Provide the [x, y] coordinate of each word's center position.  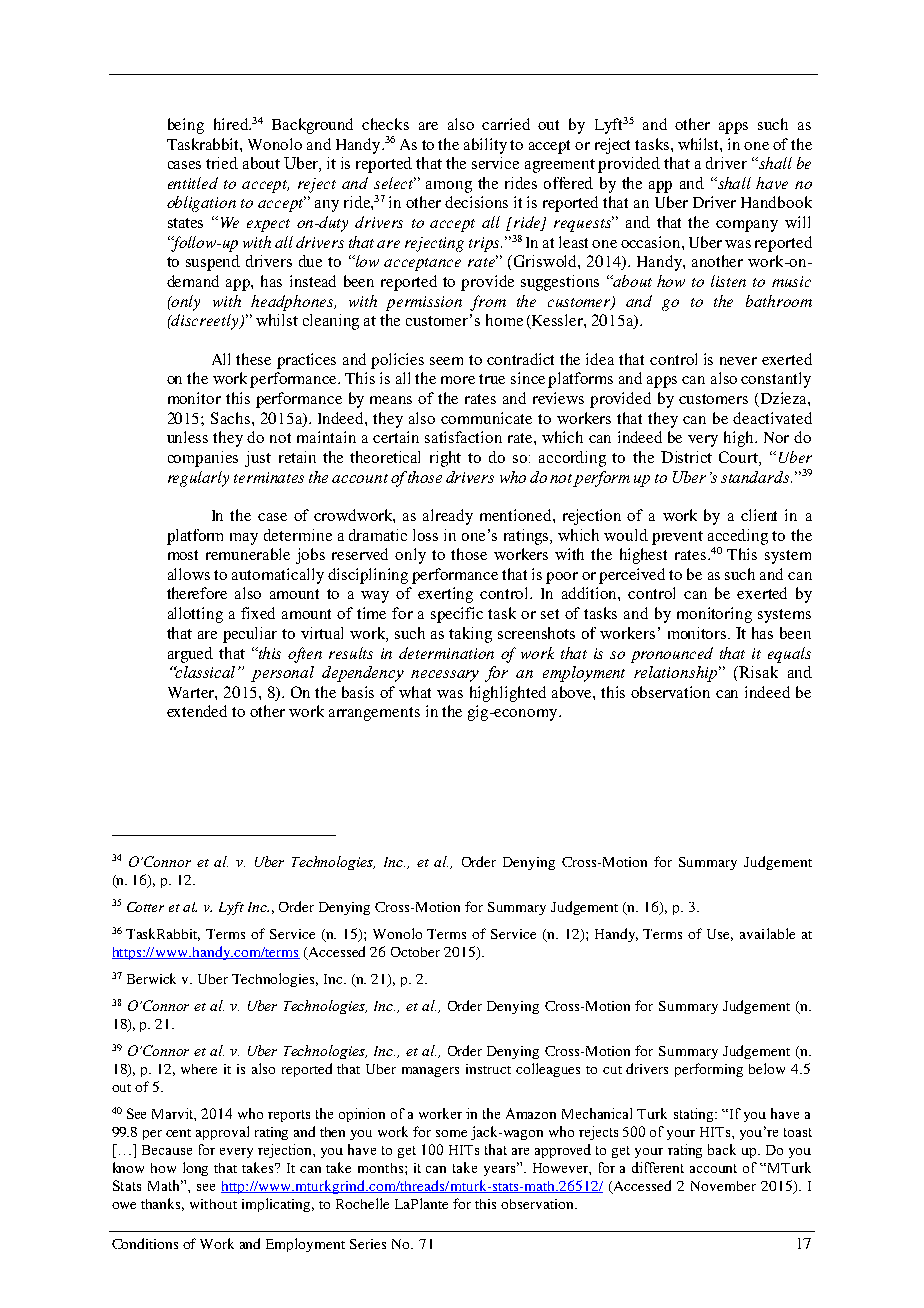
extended [197, 711]
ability [485, 146]
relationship [675, 674]
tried [222, 163]
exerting [445, 595]
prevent [677, 538]
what [415, 692]
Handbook [776, 202]
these [253, 359]
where [199, 1069]
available [767, 933]
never [738, 361]
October [415, 952]
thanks [162, 1204]
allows [189, 574]
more [458, 380]
